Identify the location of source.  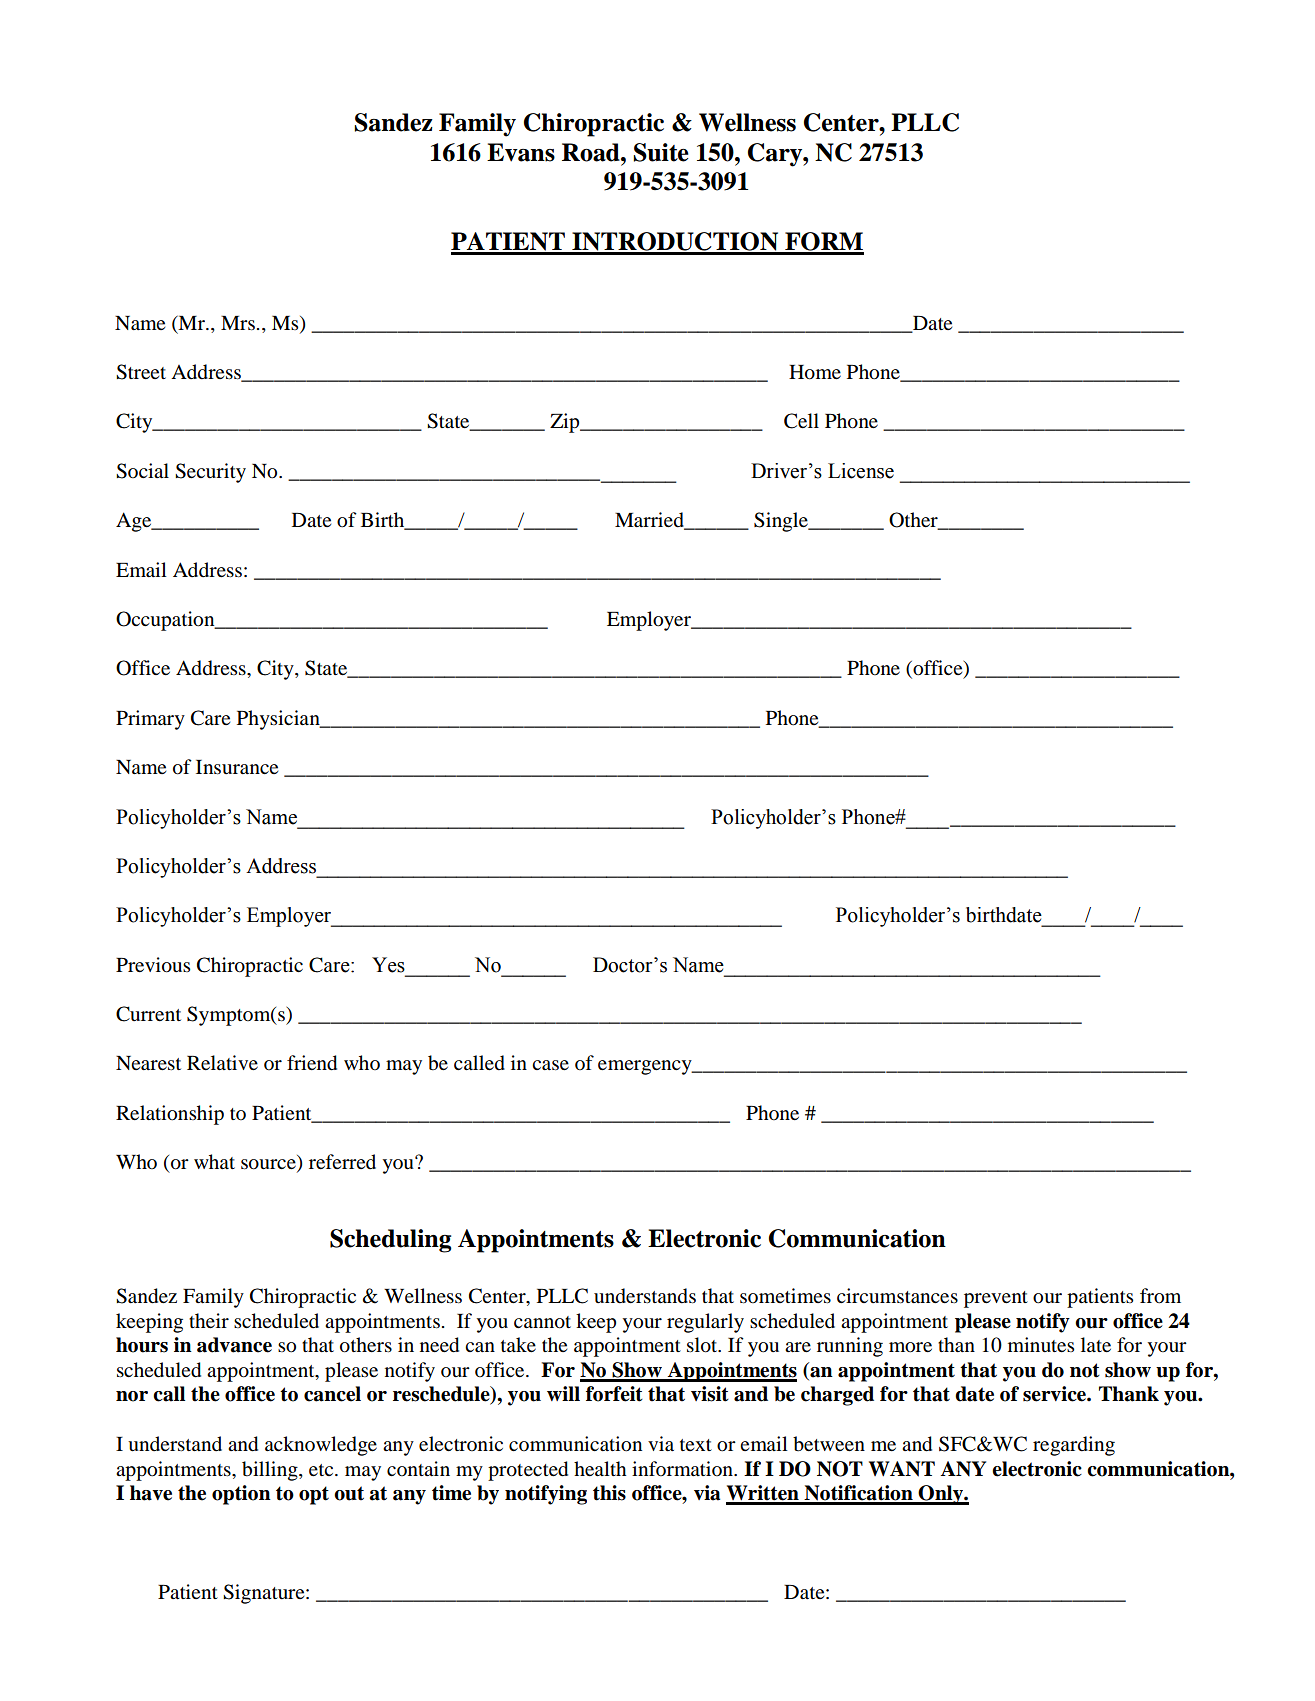
(269, 1165).
